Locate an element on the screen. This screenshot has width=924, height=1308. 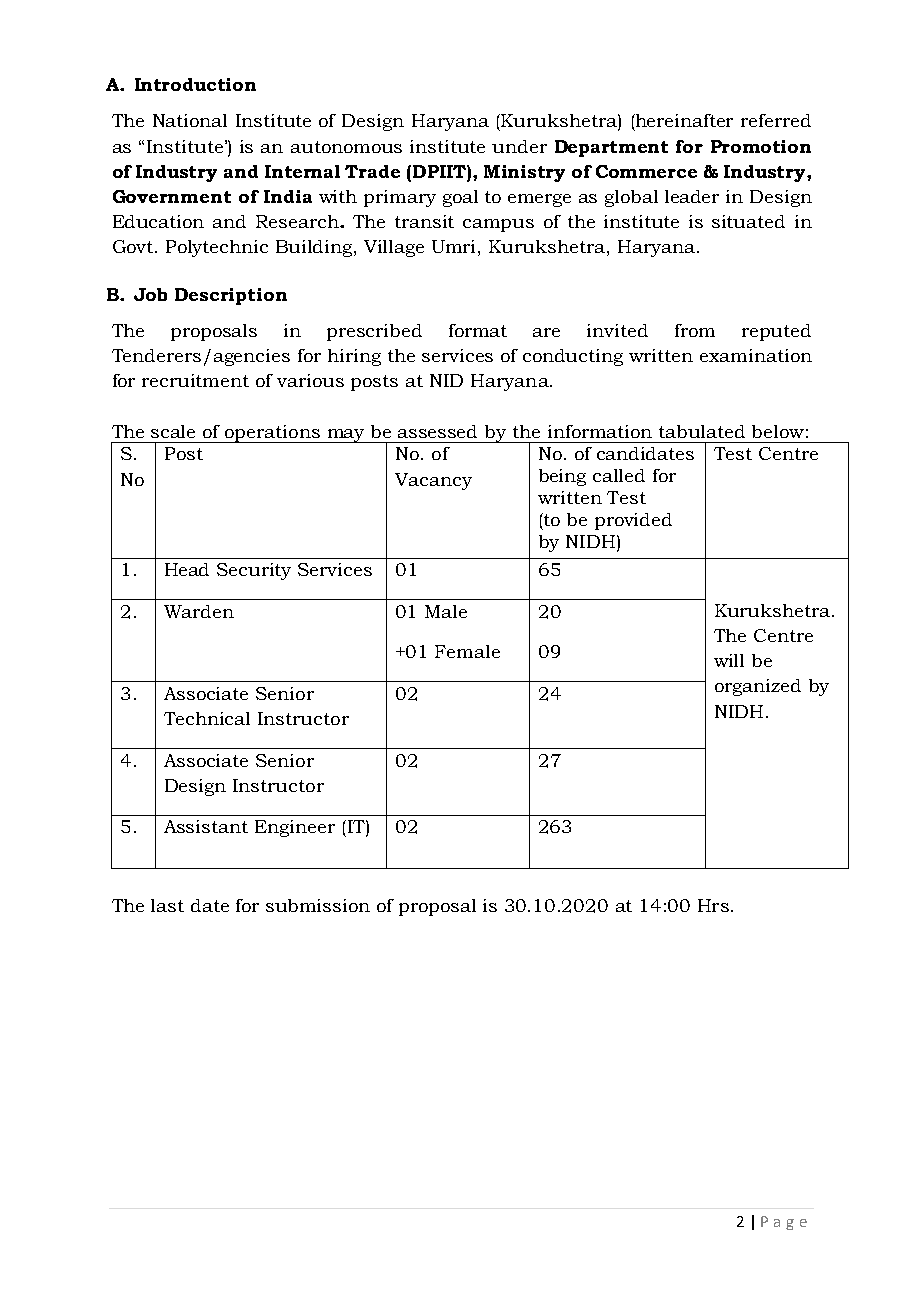
will is located at coordinates (729, 660).
